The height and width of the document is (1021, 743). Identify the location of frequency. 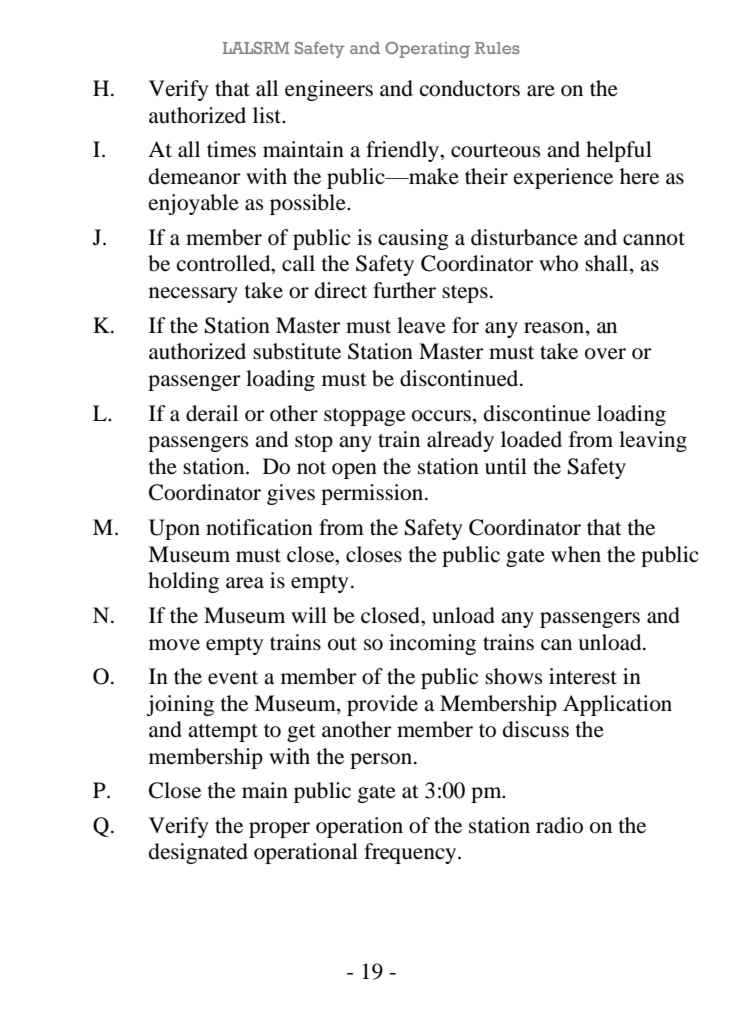
(411, 853).
